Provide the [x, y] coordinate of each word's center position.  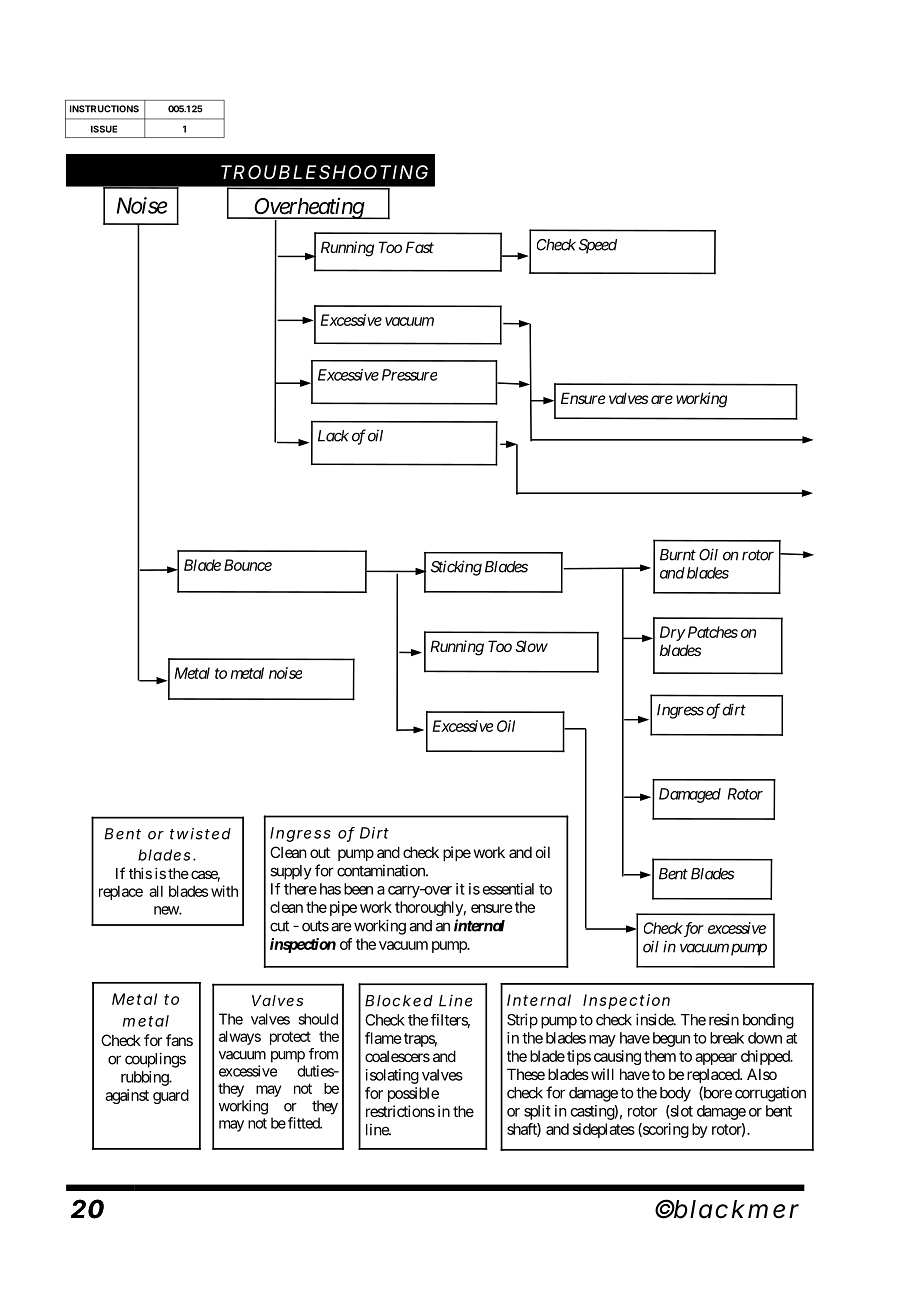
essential [508, 889]
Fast [420, 247]
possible [413, 1094]
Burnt [678, 555]
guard [171, 1096]
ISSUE [104, 129]
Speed [598, 246]
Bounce [248, 565]
